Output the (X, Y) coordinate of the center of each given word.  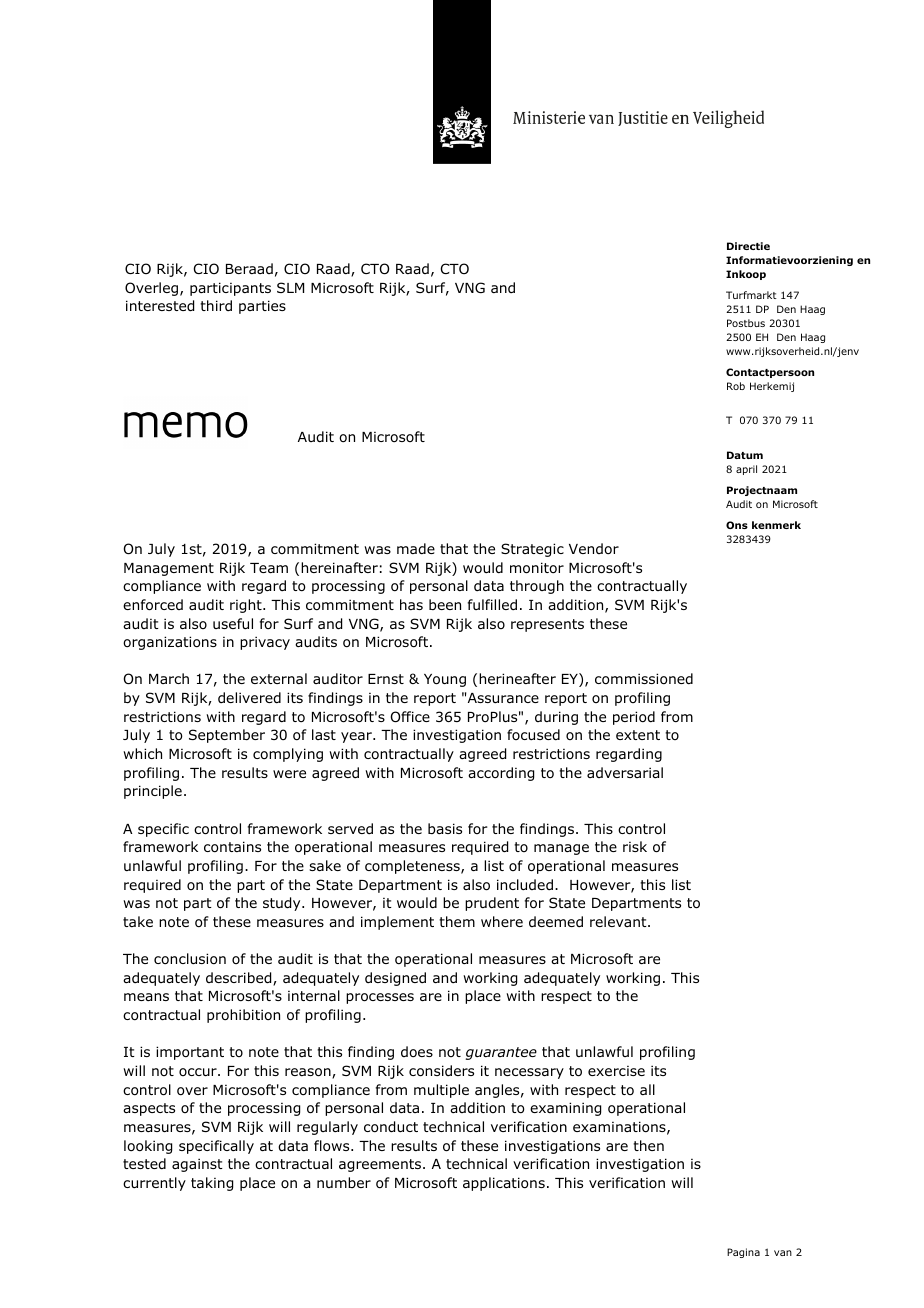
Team (269, 568)
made (416, 548)
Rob (736, 386)
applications (504, 1184)
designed (395, 979)
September (227, 736)
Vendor (594, 548)
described (240, 979)
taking (212, 1184)
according (501, 774)
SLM (290, 287)
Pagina (743, 1253)
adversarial (625, 772)
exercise (616, 1071)
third (216, 305)
